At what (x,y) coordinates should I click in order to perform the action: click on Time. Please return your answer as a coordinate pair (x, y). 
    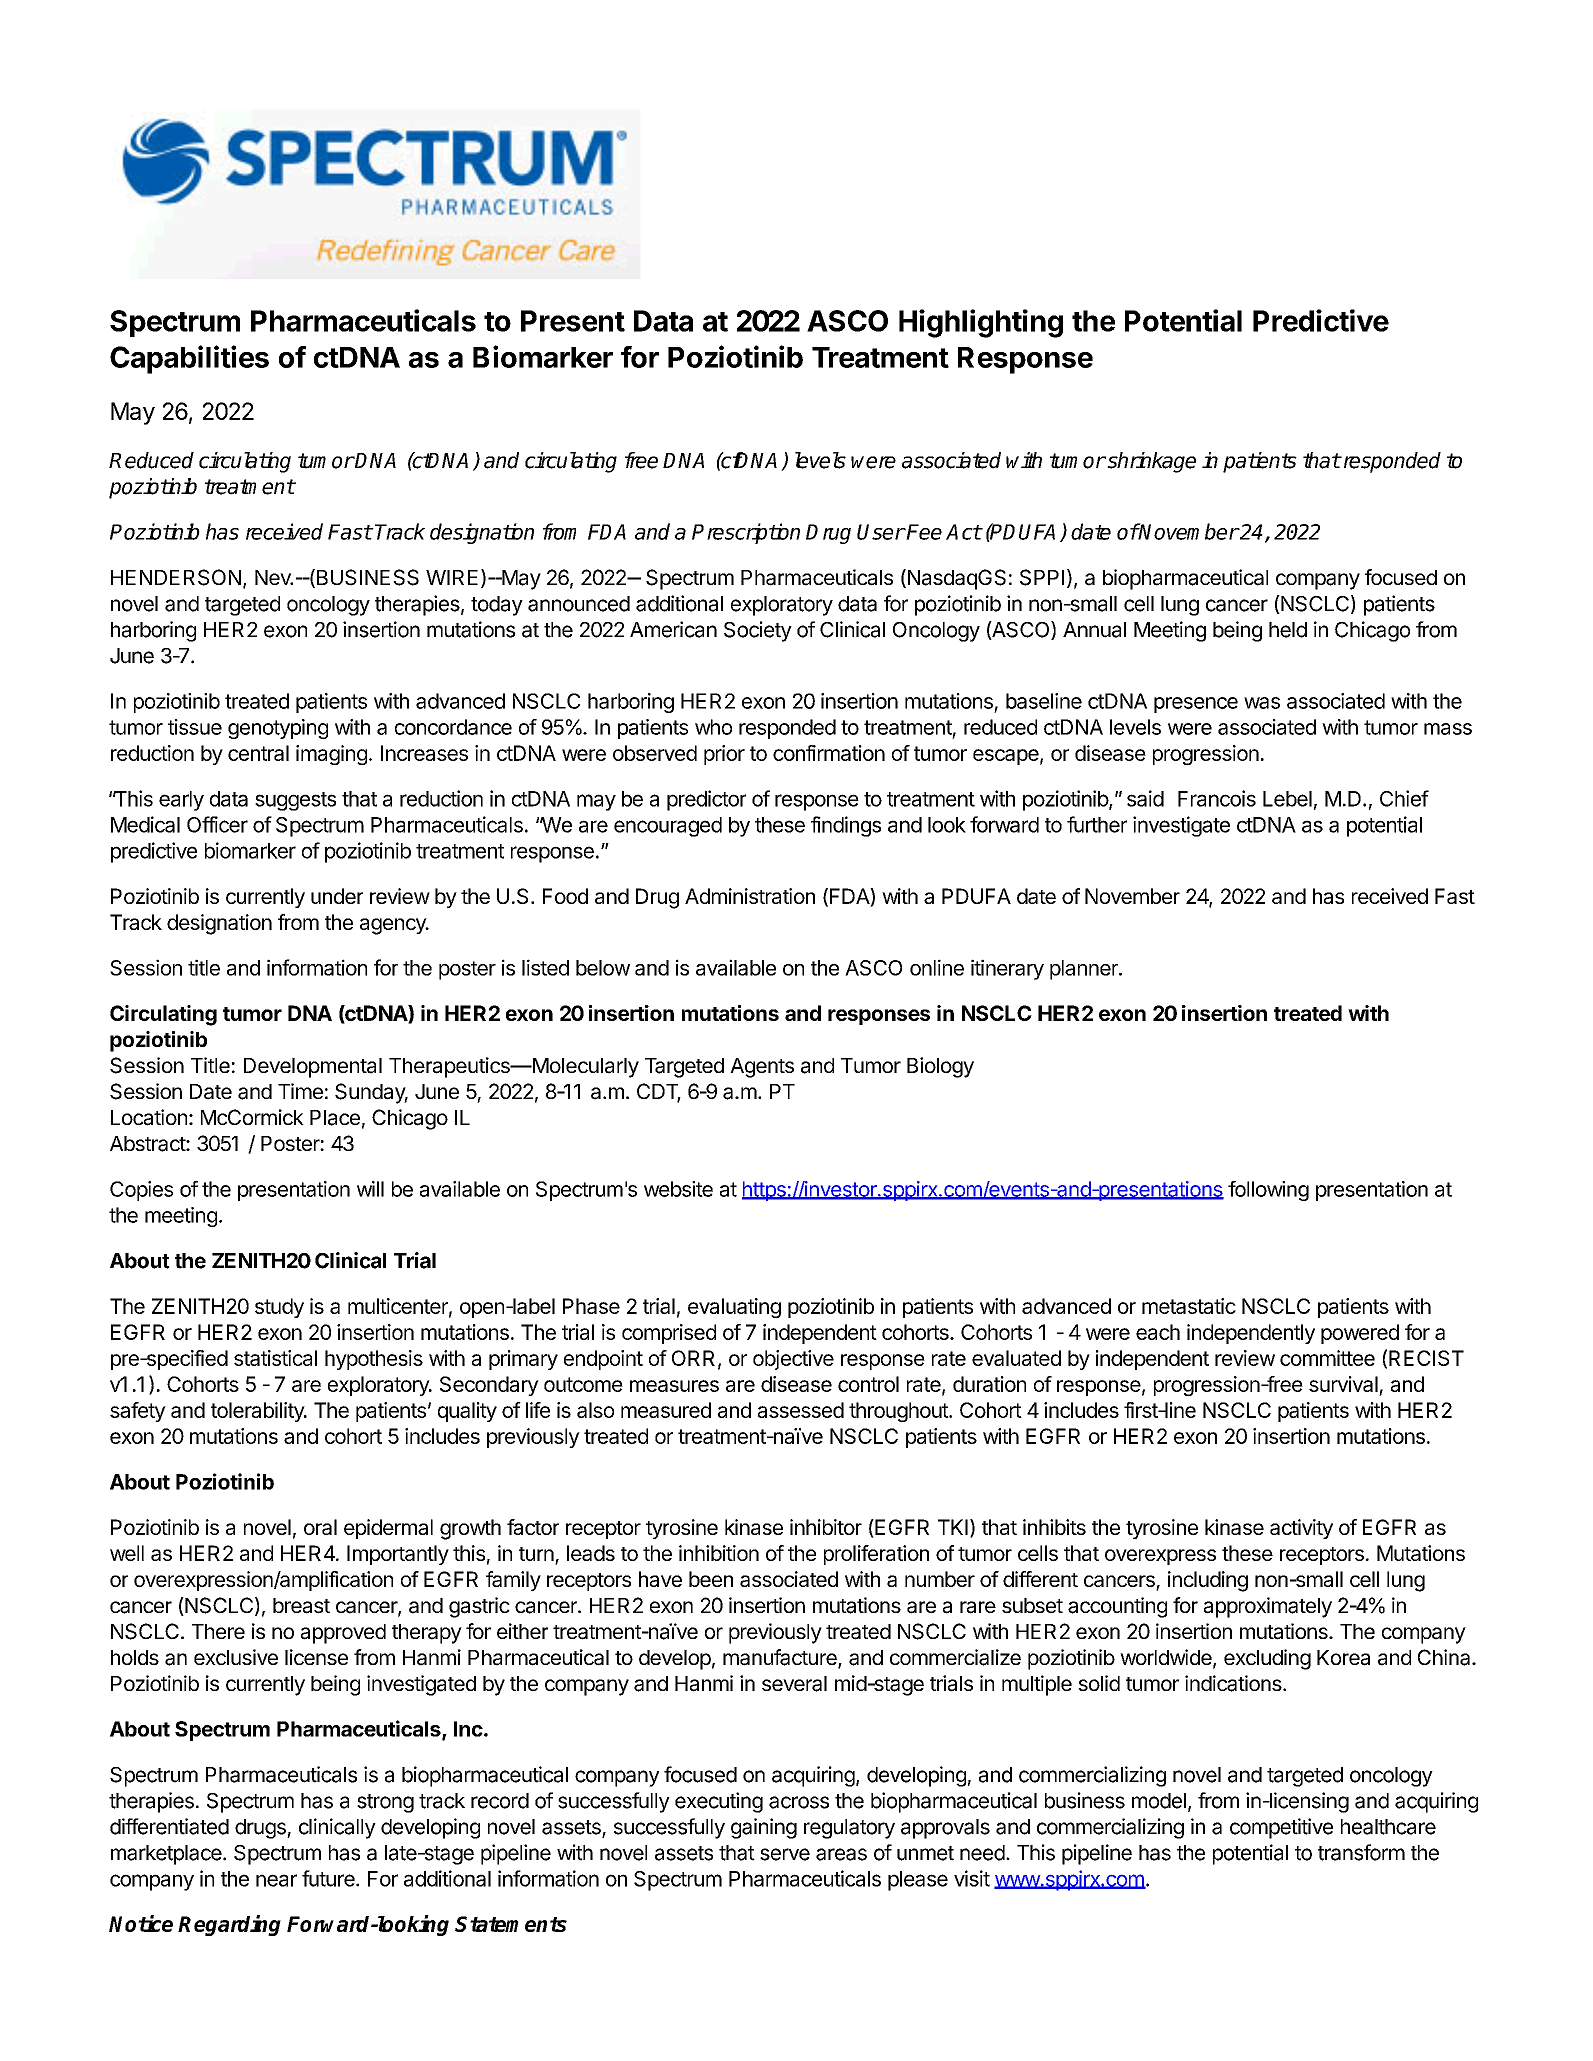
    Looking at the image, I should click on (300, 1091).
